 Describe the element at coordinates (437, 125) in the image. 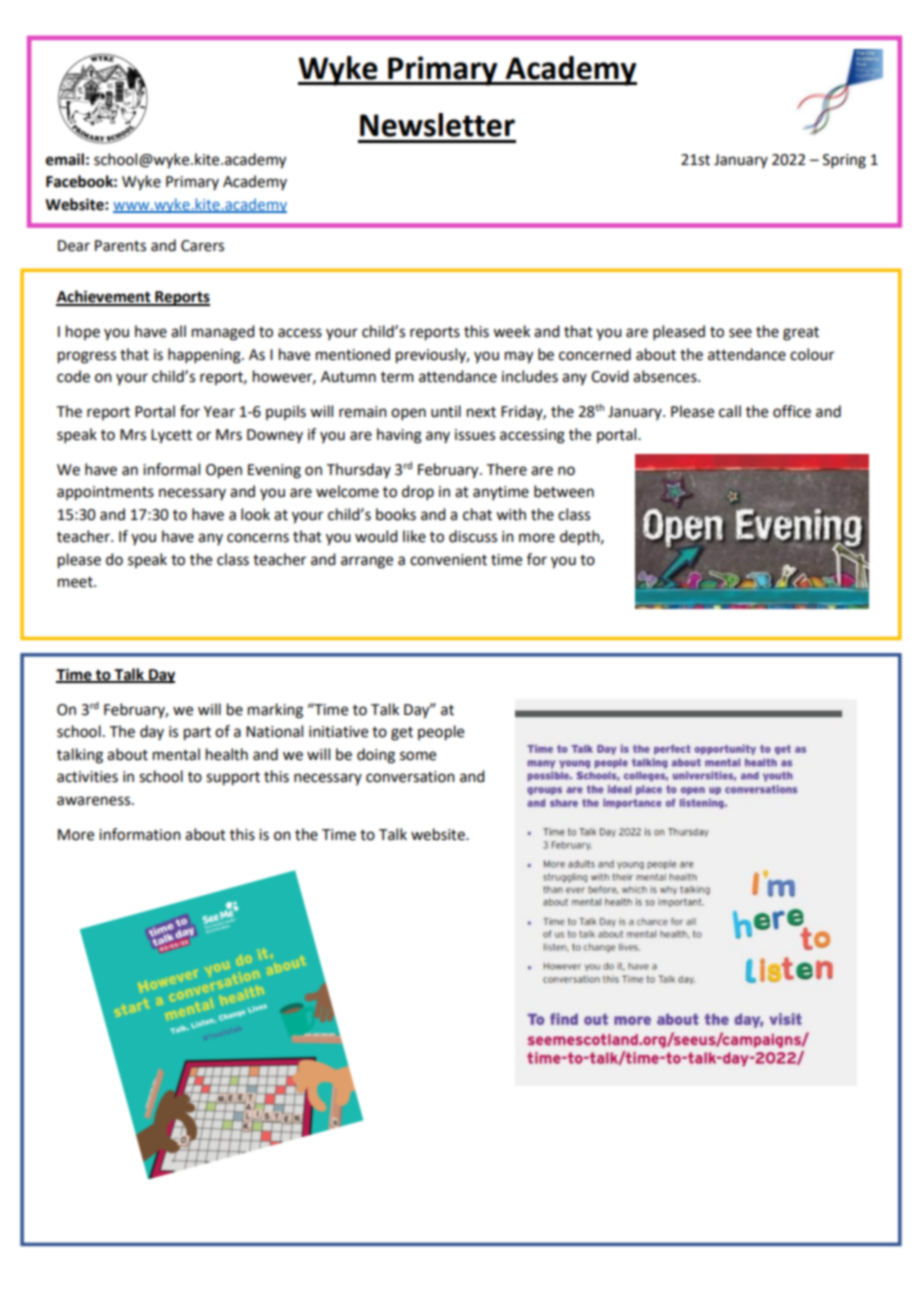

I see `Newsletter` at that location.
